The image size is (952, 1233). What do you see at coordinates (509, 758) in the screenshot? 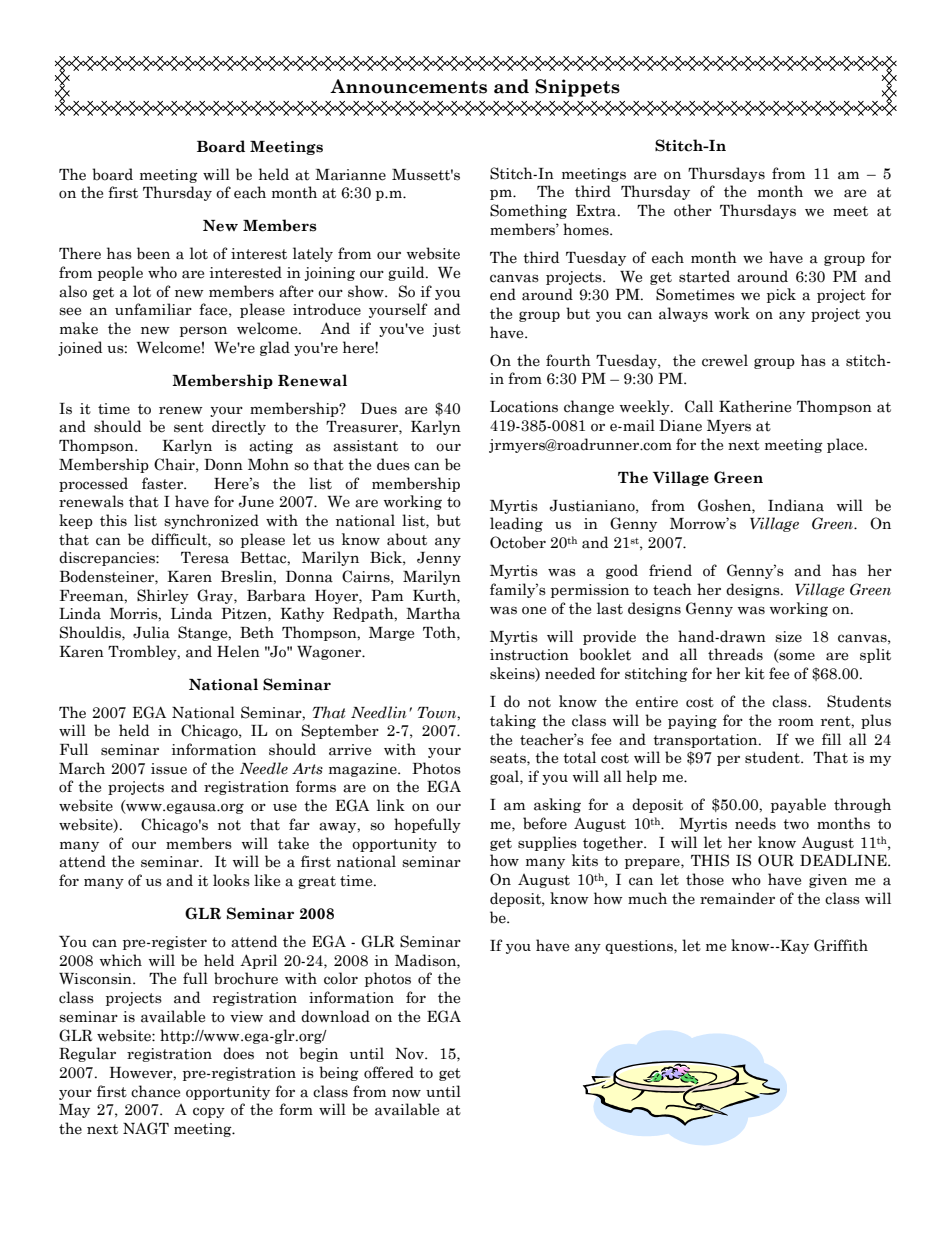
I see `seats` at bounding box center [509, 758].
